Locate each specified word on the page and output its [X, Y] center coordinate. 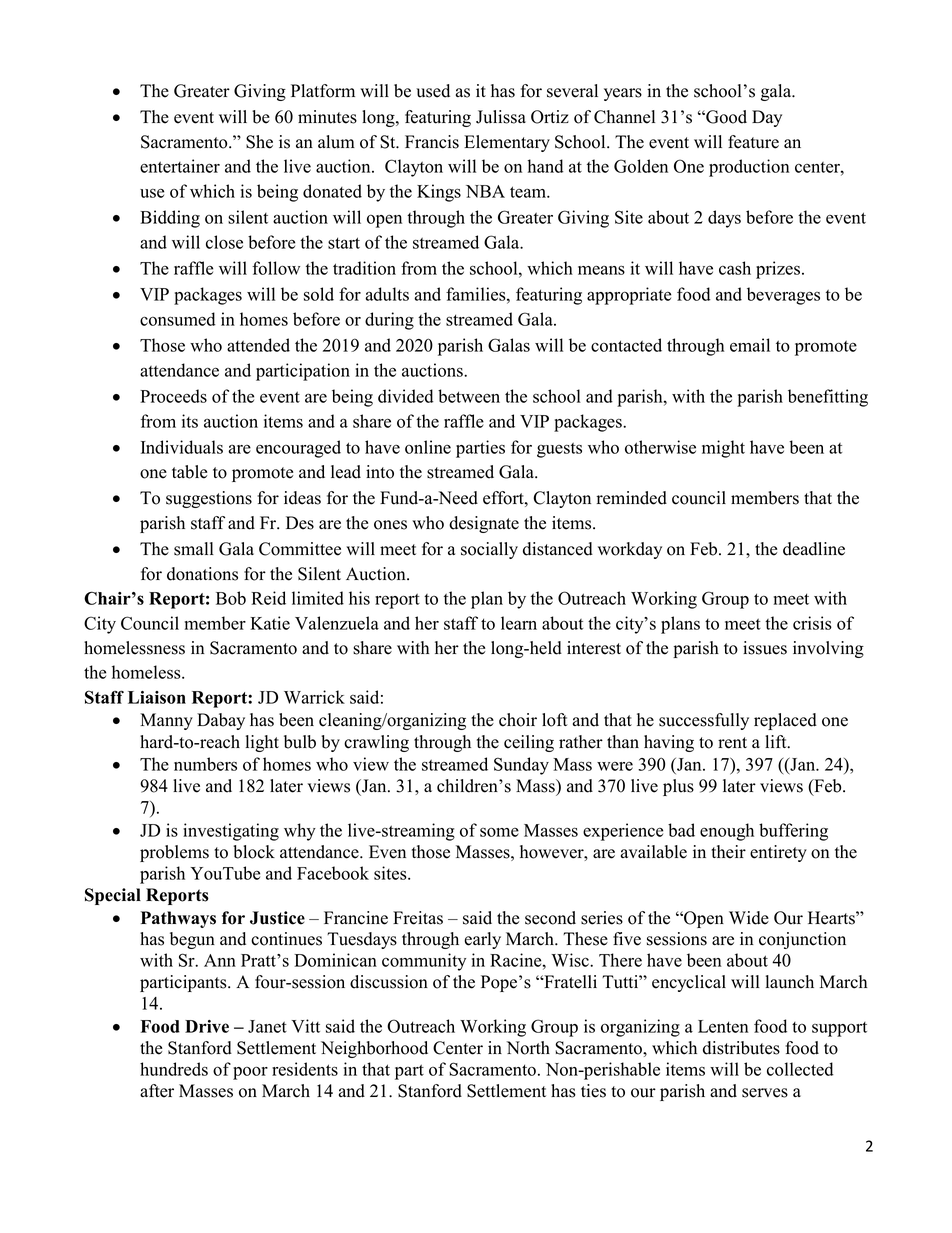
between [469, 396]
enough [727, 832]
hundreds [174, 1069]
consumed [178, 319]
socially [489, 550]
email [750, 345]
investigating [231, 832]
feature [753, 142]
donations [202, 574]
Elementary [507, 143]
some [499, 832]
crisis [812, 623]
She [259, 142]
